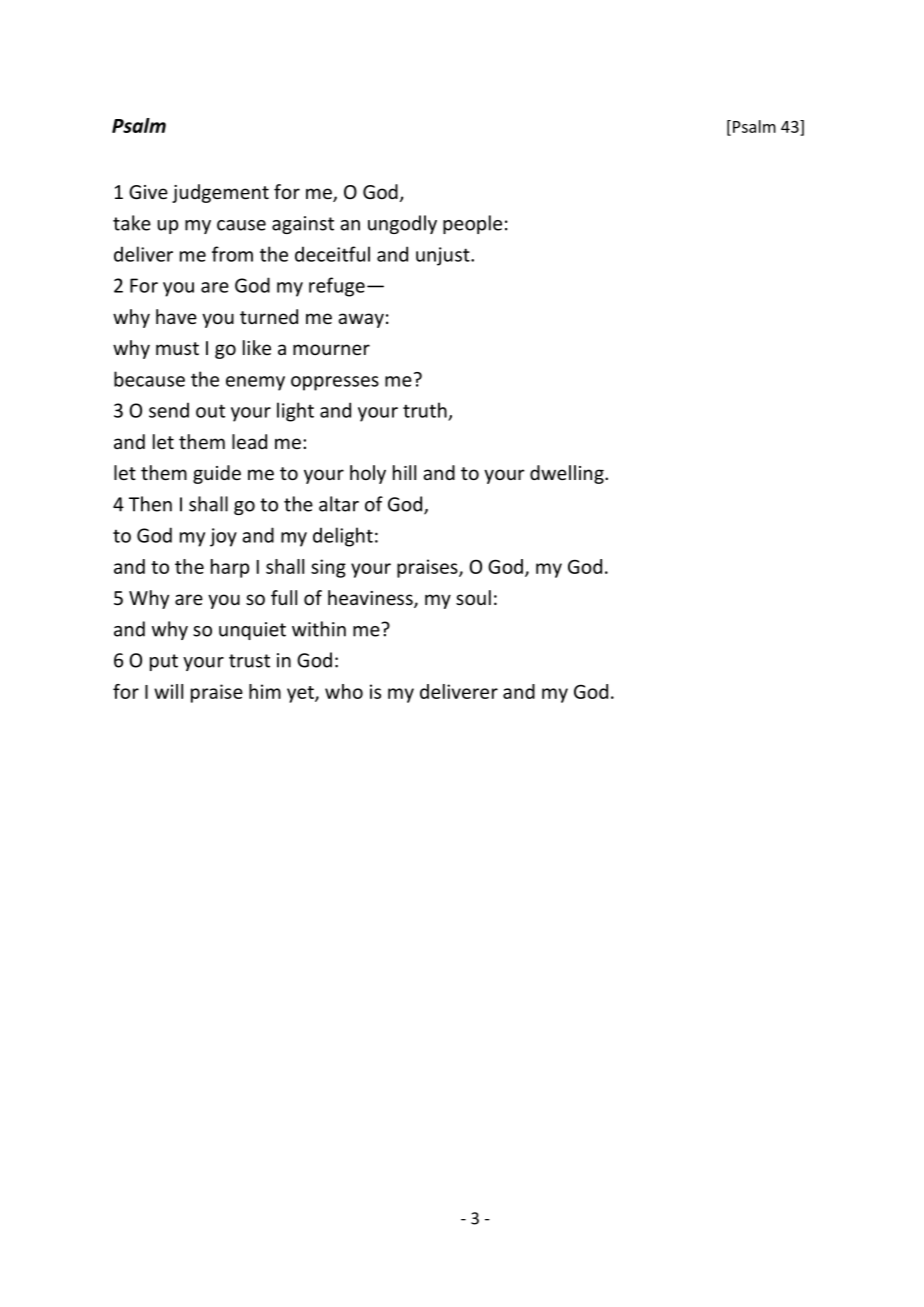  I want to click on altar, so click(339, 504).
